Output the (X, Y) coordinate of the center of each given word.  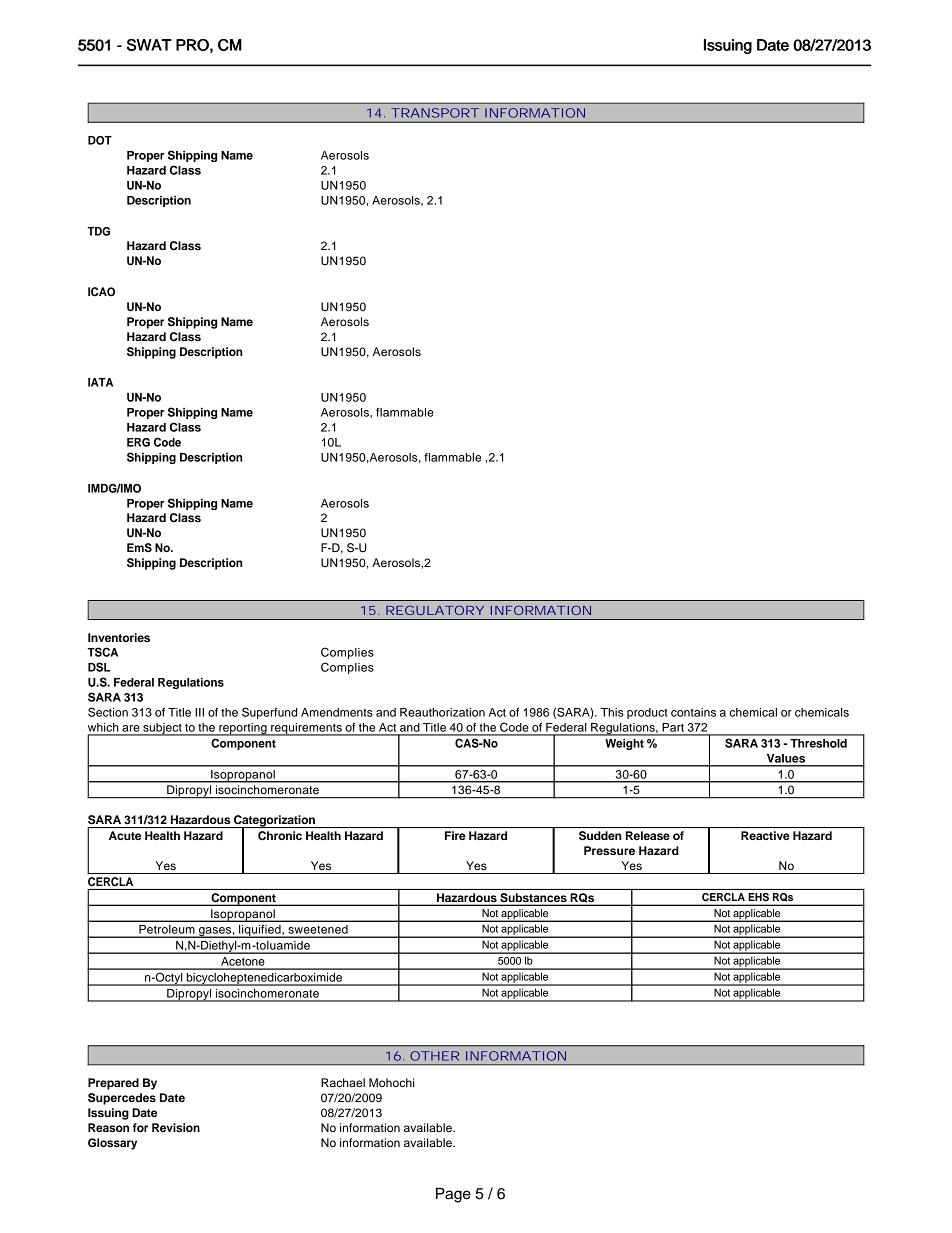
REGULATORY (435, 610)
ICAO (101, 292)
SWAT (149, 45)
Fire (455, 835)
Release (648, 835)
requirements (306, 729)
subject (162, 729)
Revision (176, 1127)
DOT (100, 140)
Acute (125, 835)
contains (693, 712)
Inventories (119, 637)
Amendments (337, 712)
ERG (138, 442)
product (647, 713)
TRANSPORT (435, 113)
